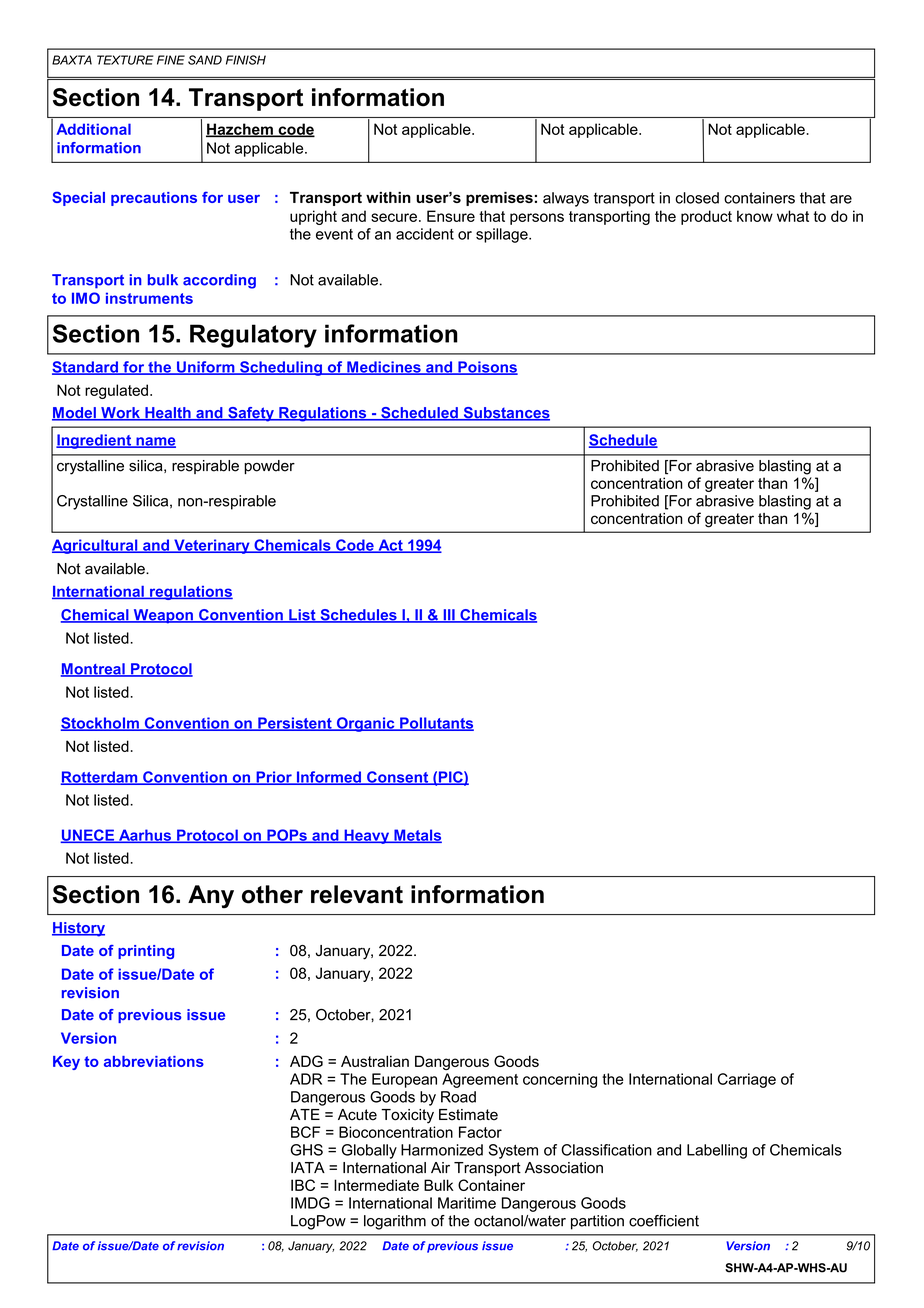  What do you see at coordinates (171, 60) in the document?
I see `FINE` at bounding box center [171, 60].
